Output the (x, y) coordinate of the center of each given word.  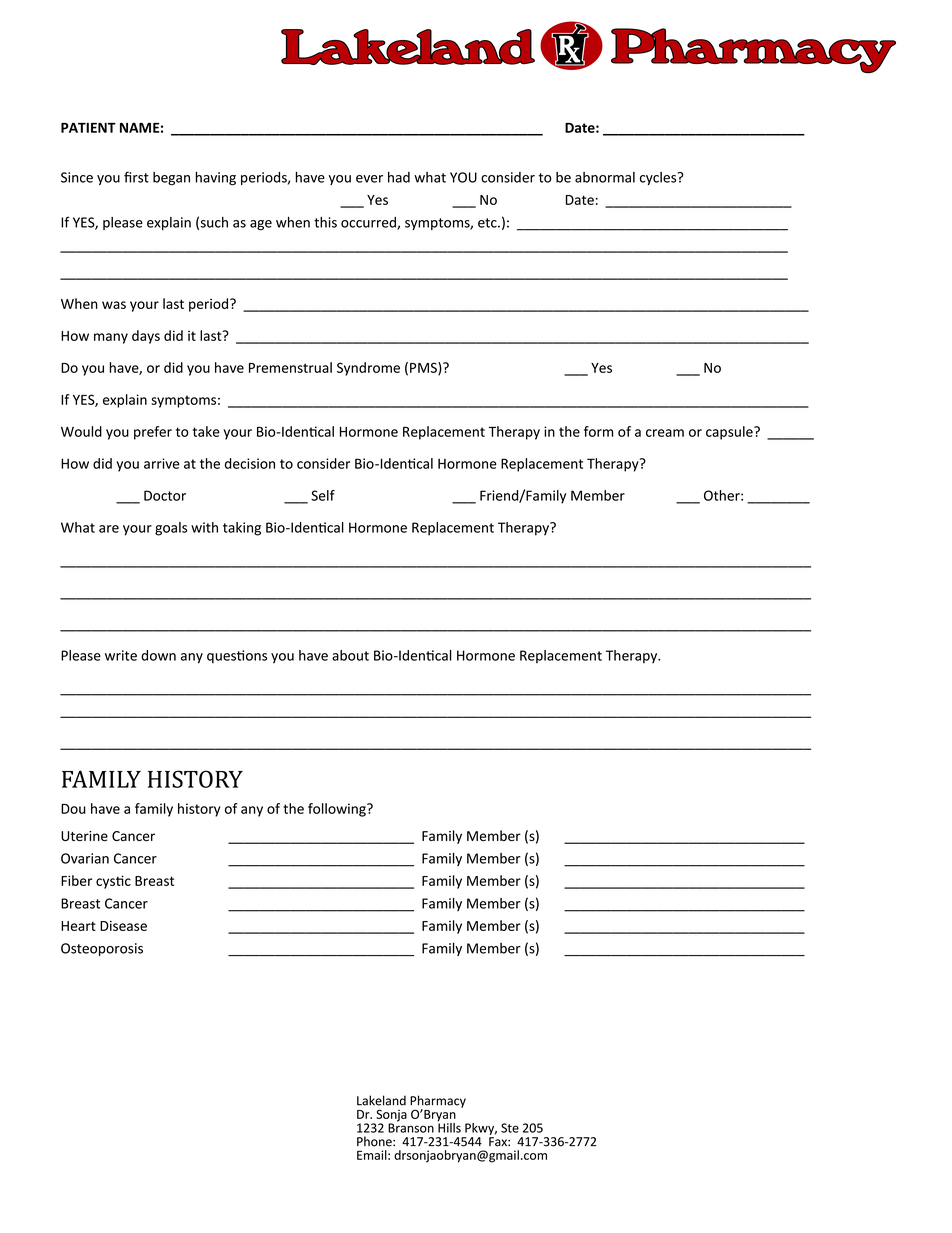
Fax (499, 1142)
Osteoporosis (102, 949)
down (158, 655)
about (350, 655)
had (399, 177)
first (136, 177)
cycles (659, 178)
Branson (411, 1127)
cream (665, 433)
